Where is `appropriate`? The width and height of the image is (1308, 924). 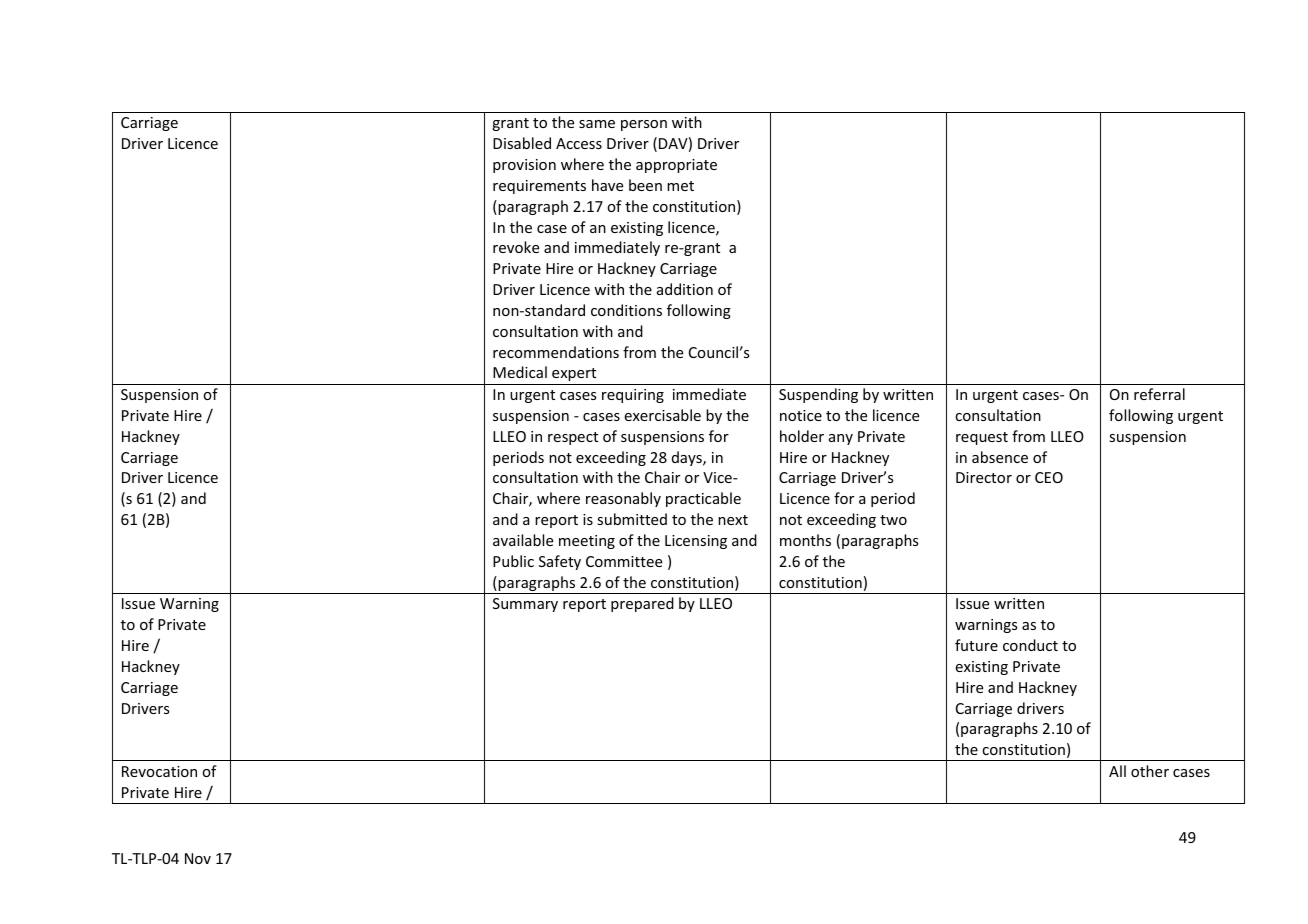 appropriate is located at coordinates (676, 166).
